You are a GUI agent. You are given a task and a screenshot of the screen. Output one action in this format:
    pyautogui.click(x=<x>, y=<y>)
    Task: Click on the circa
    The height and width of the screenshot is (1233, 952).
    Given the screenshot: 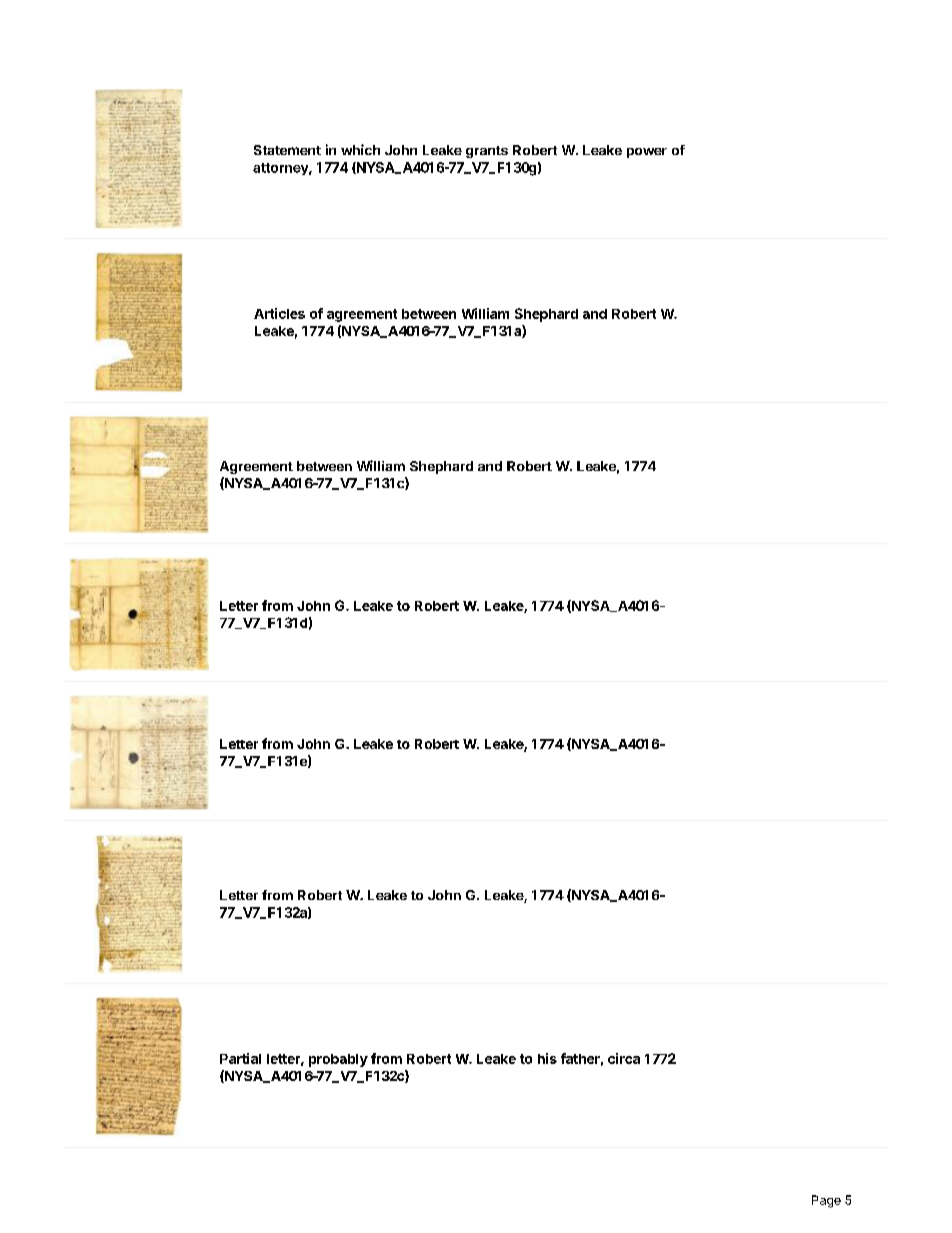 What is the action you would take?
    pyautogui.click(x=624, y=1058)
